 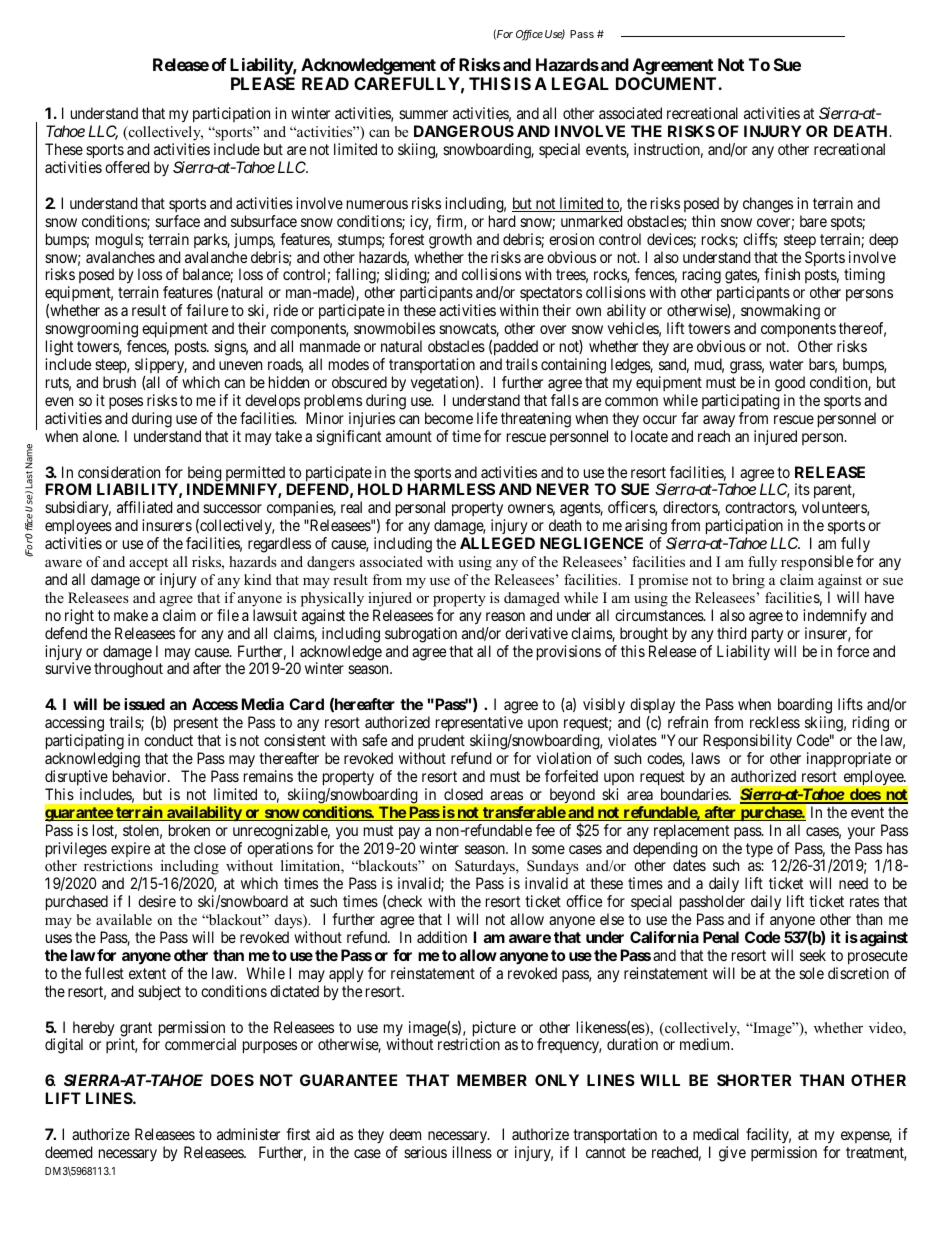 I want to click on illness, so click(x=472, y=1152).
